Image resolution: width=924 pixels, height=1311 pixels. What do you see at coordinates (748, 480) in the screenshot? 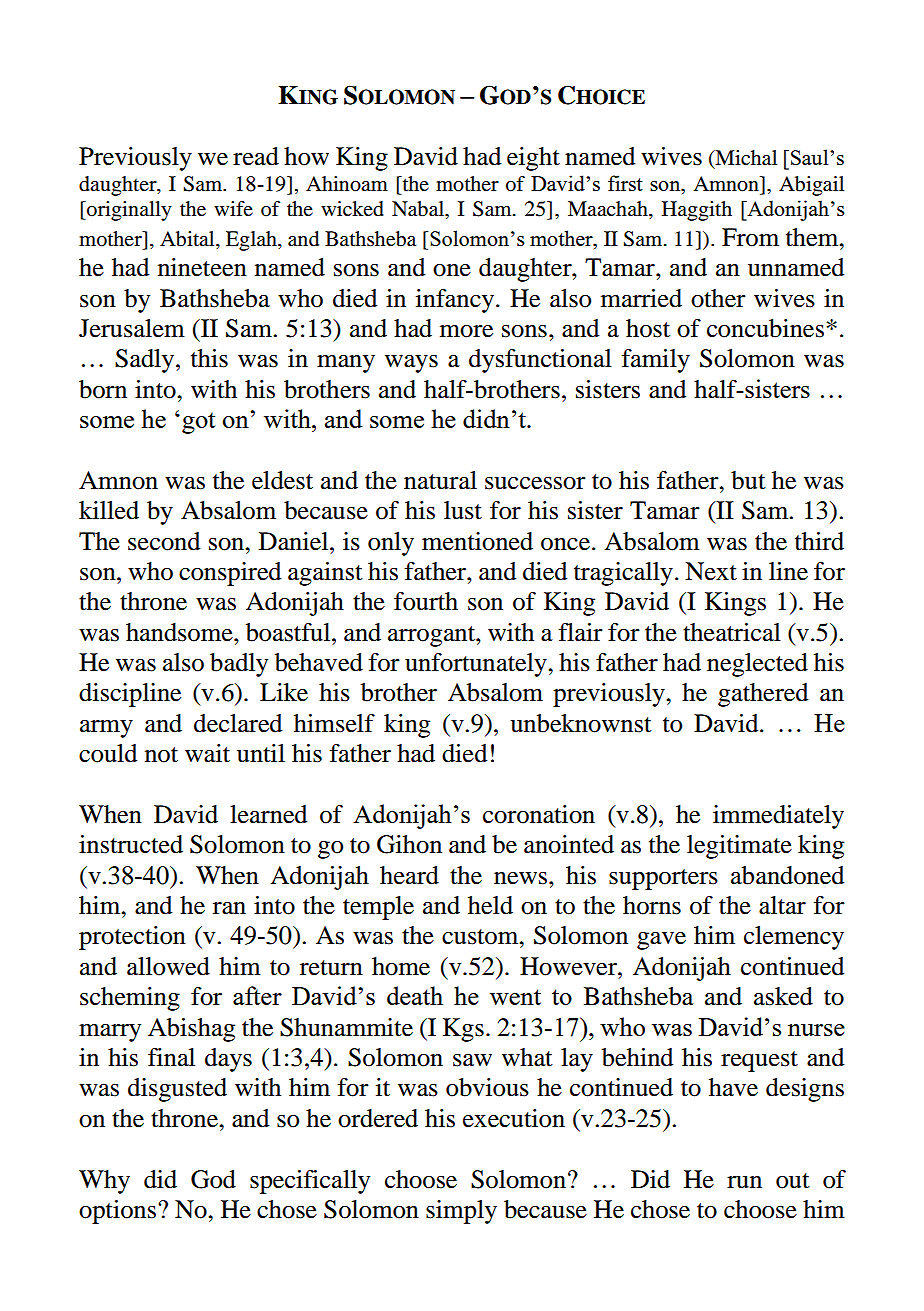
I see `but` at bounding box center [748, 480].
